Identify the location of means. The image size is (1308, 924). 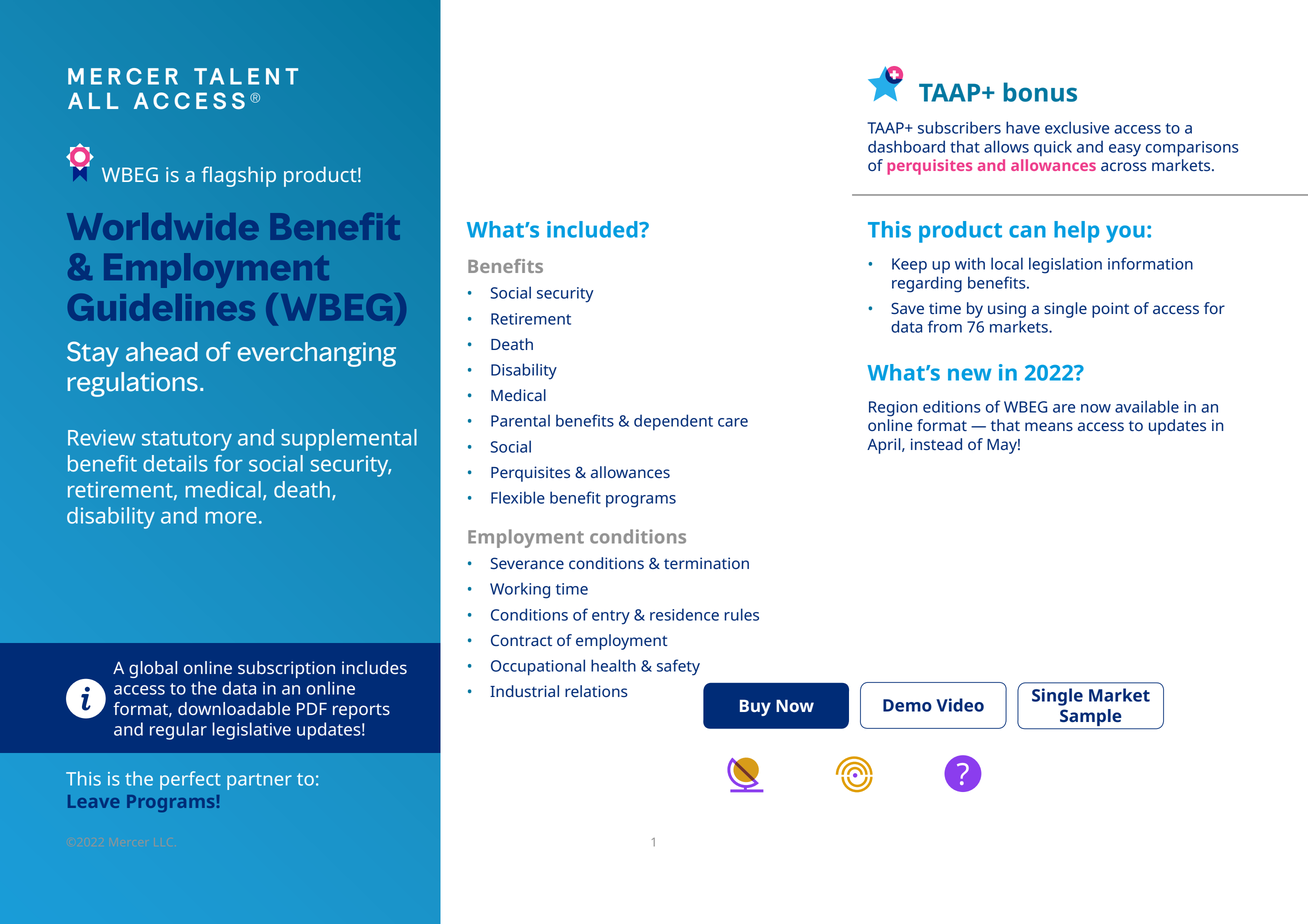
(1049, 426).
